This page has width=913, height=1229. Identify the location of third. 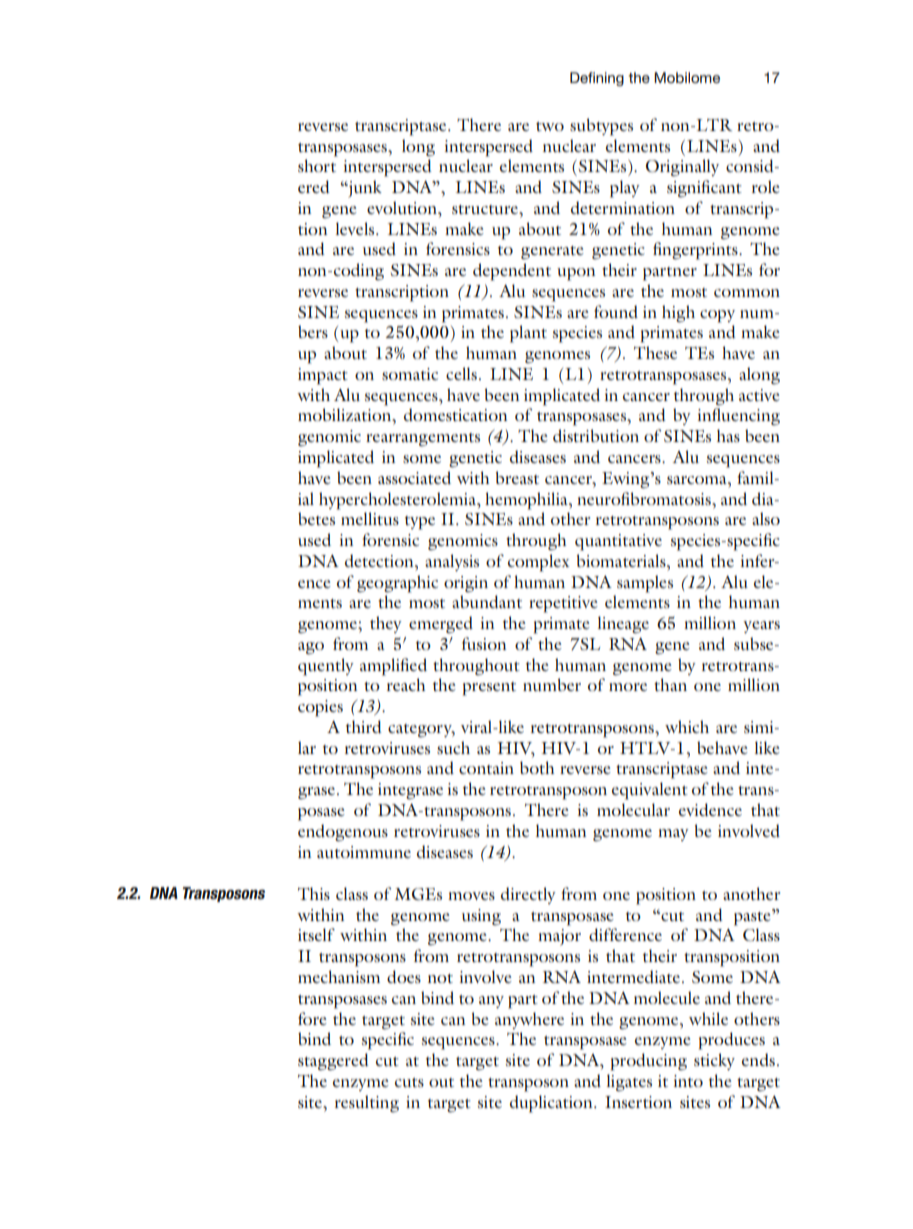
(364, 726).
